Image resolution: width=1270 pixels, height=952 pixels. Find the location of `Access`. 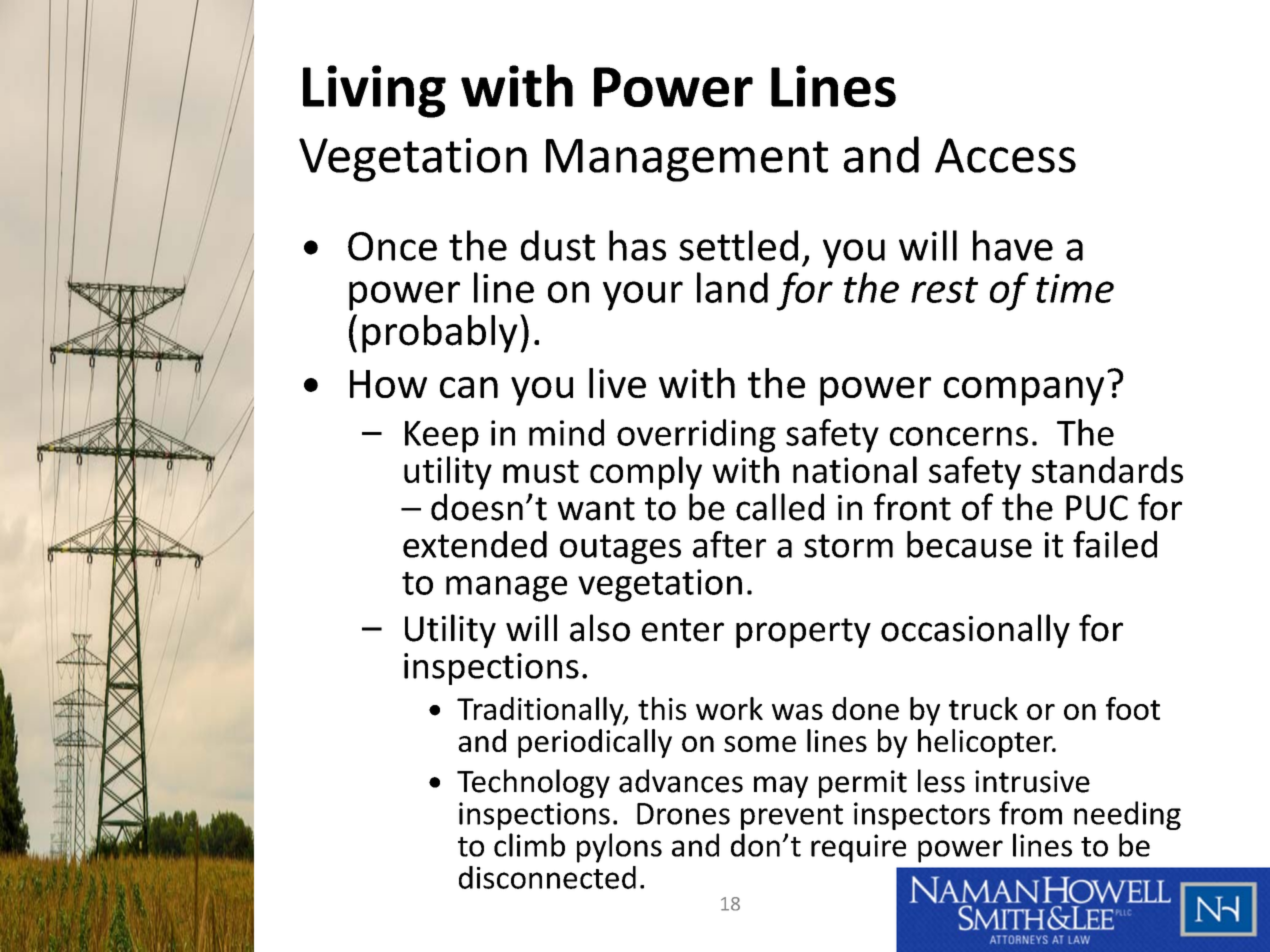

Access is located at coordinates (1005, 155).
